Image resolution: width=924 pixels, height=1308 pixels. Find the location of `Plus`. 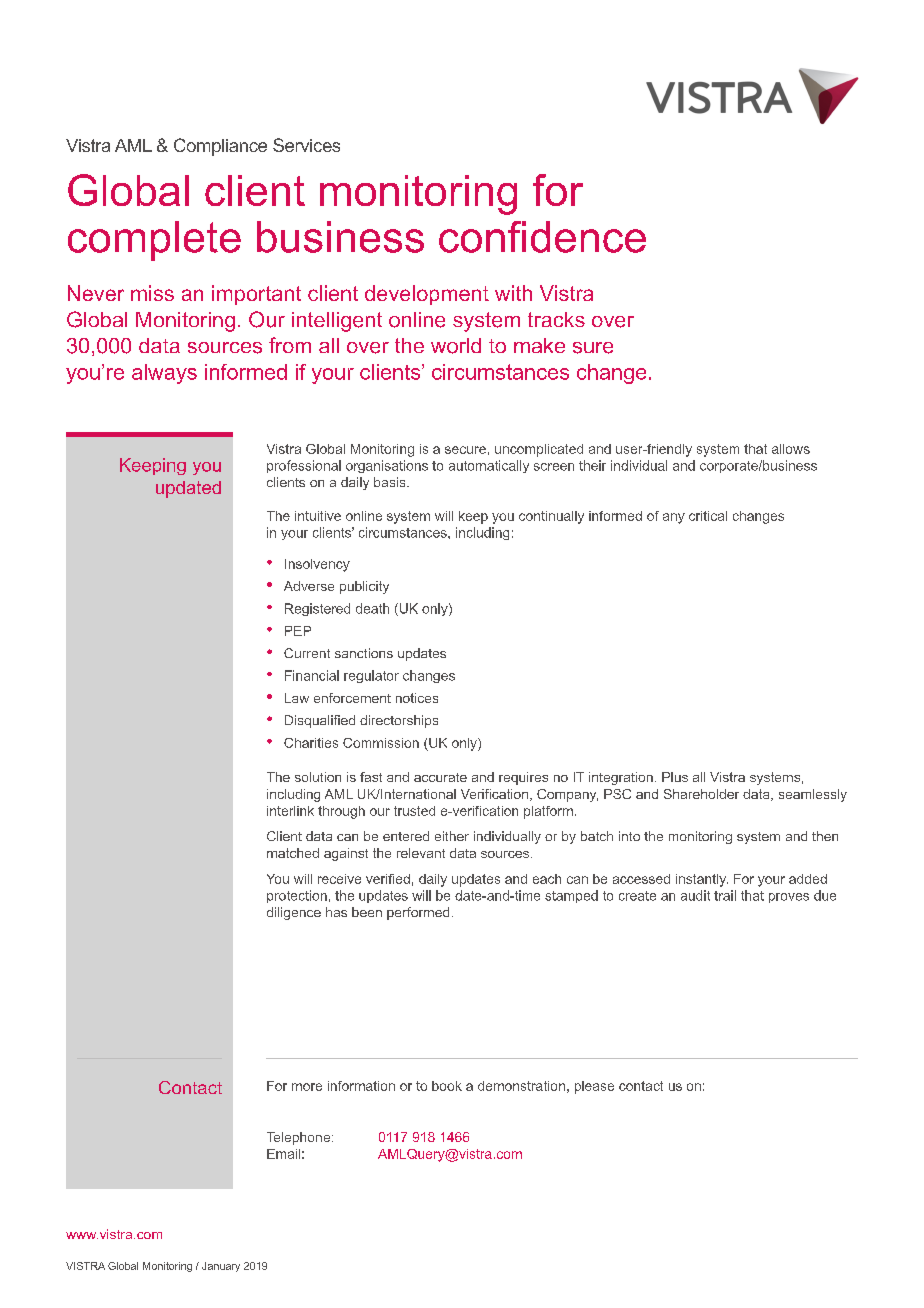

Plus is located at coordinates (675, 777).
